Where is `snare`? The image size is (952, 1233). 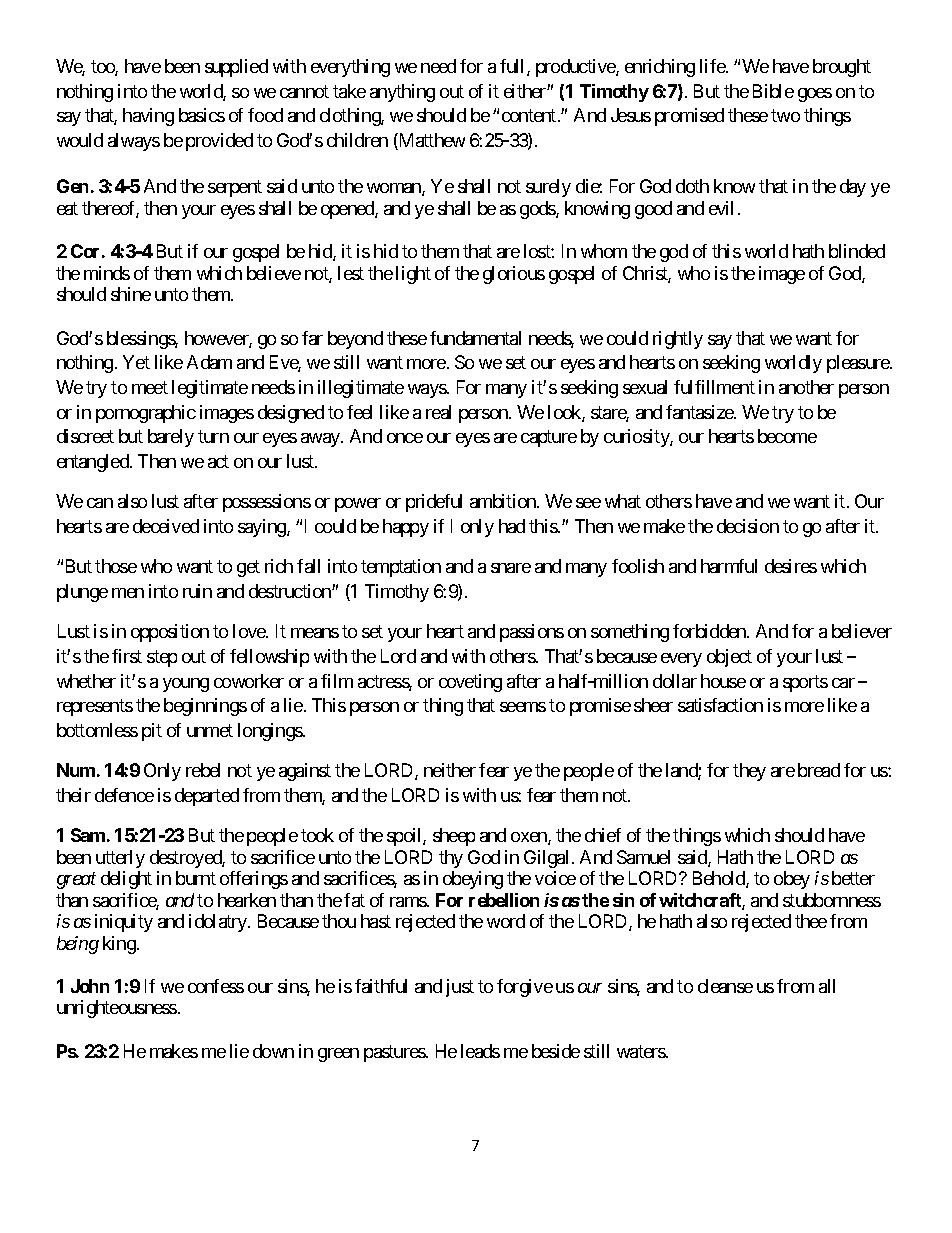
snare is located at coordinates (511, 568).
